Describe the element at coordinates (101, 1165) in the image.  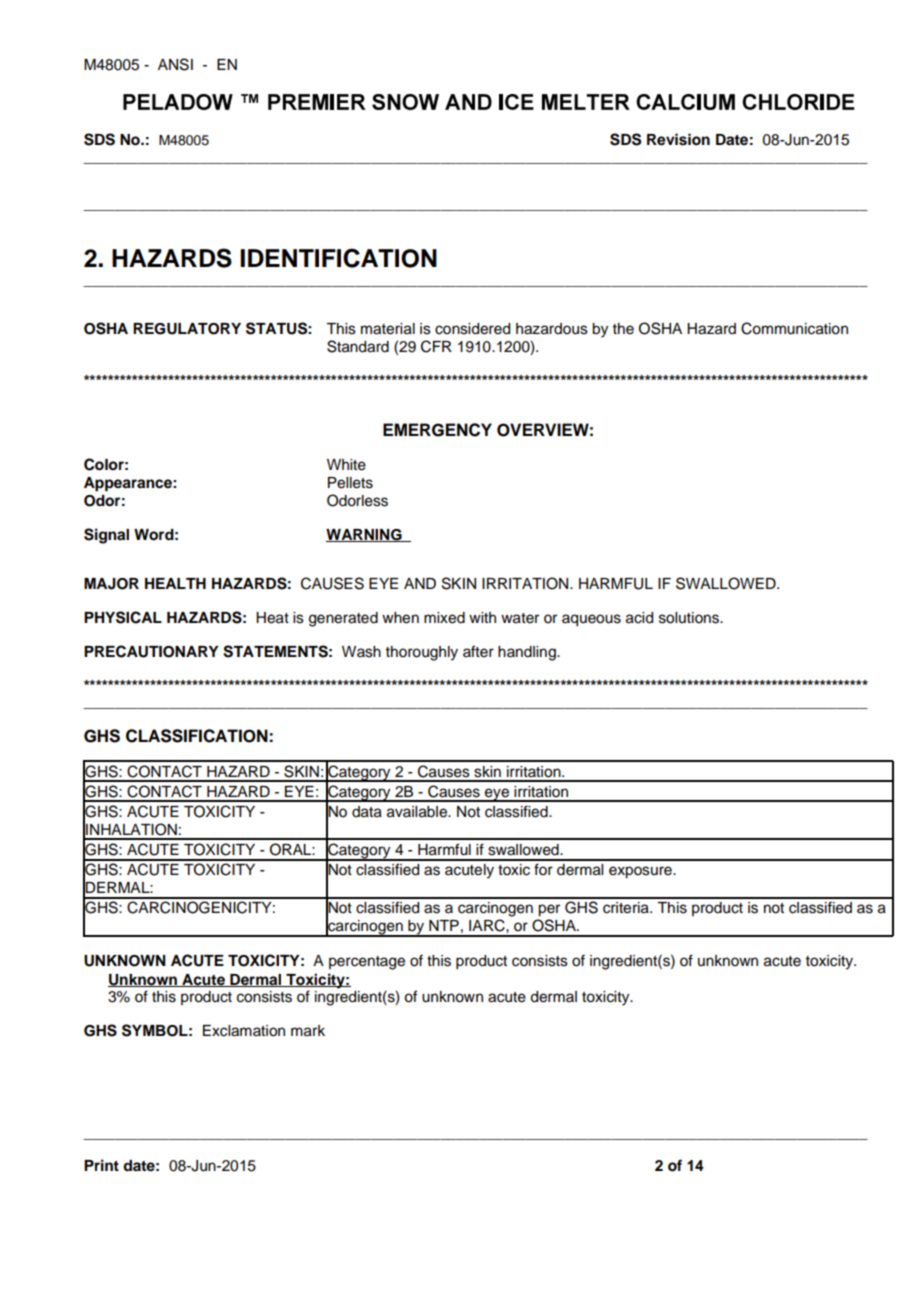
I see `Print` at that location.
